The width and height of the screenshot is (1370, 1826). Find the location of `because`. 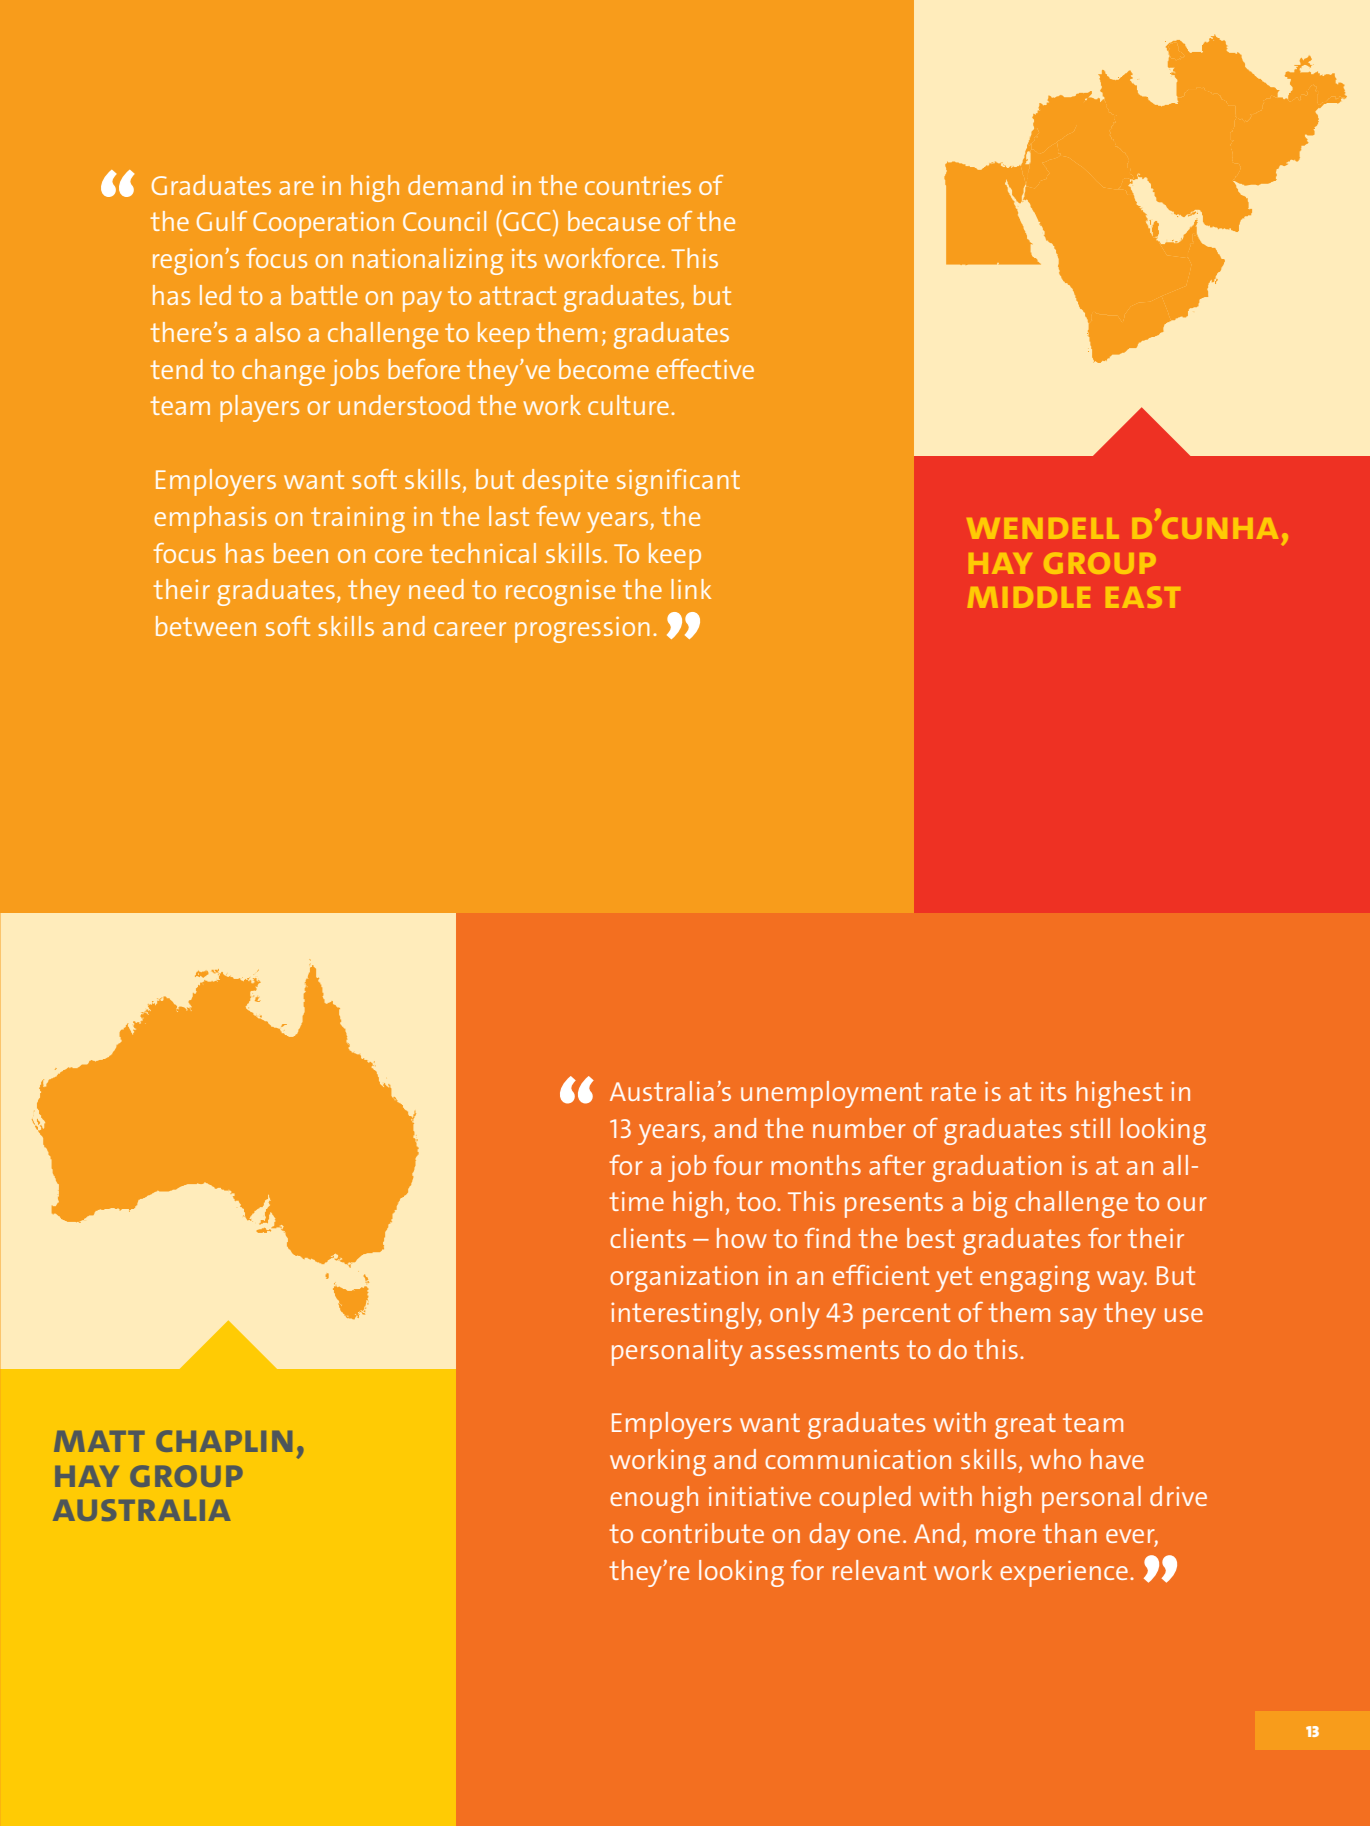

because is located at coordinates (614, 221).
